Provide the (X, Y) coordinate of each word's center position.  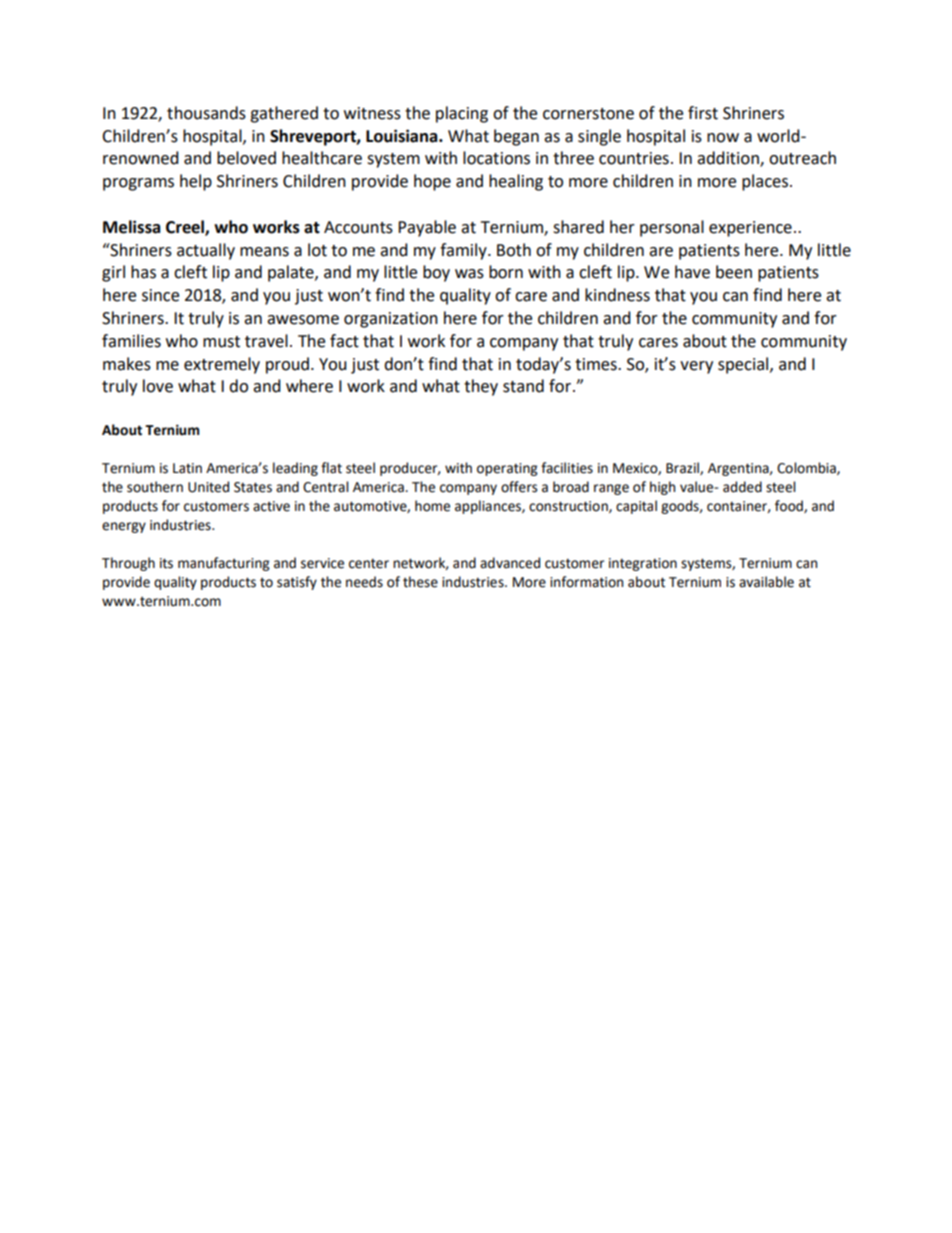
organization (391, 320)
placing (462, 114)
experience (750, 229)
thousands (206, 113)
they (481, 387)
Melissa (132, 227)
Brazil (683, 468)
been (734, 272)
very (696, 367)
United (208, 487)
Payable (427, 228)
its (166, 563)
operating (507, 469)
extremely (222, 365)
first (703, 113)
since (160, 295)
